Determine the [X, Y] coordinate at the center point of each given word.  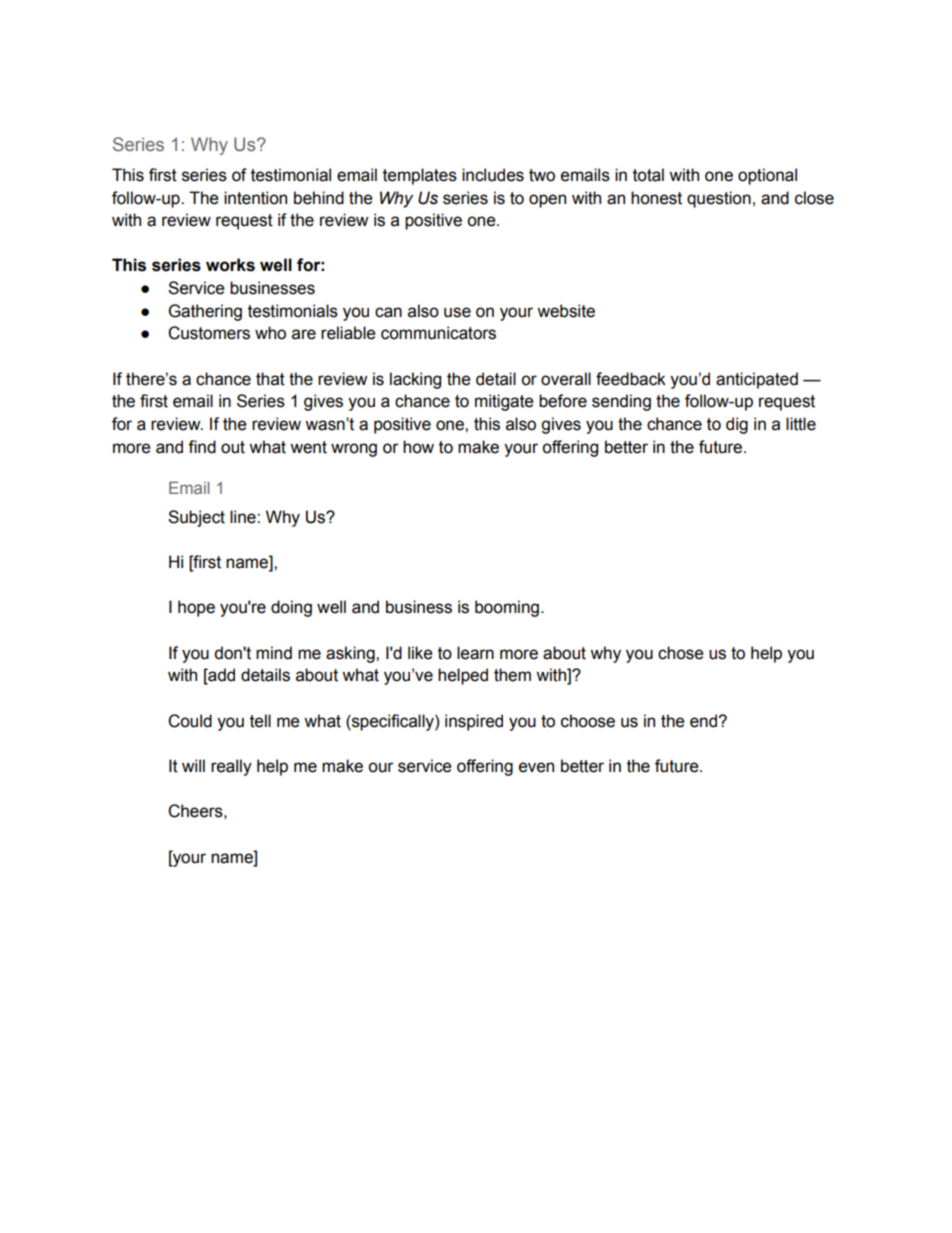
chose [681, 653]
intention [255, 198]
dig [737, 425]
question [719, 199]
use [457, 312]
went [308, 447]
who [270, 333]
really [231, 767]
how [418, 447]
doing [291, 608]
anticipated [757, 380]
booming [507, 608]
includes [493, 175]
